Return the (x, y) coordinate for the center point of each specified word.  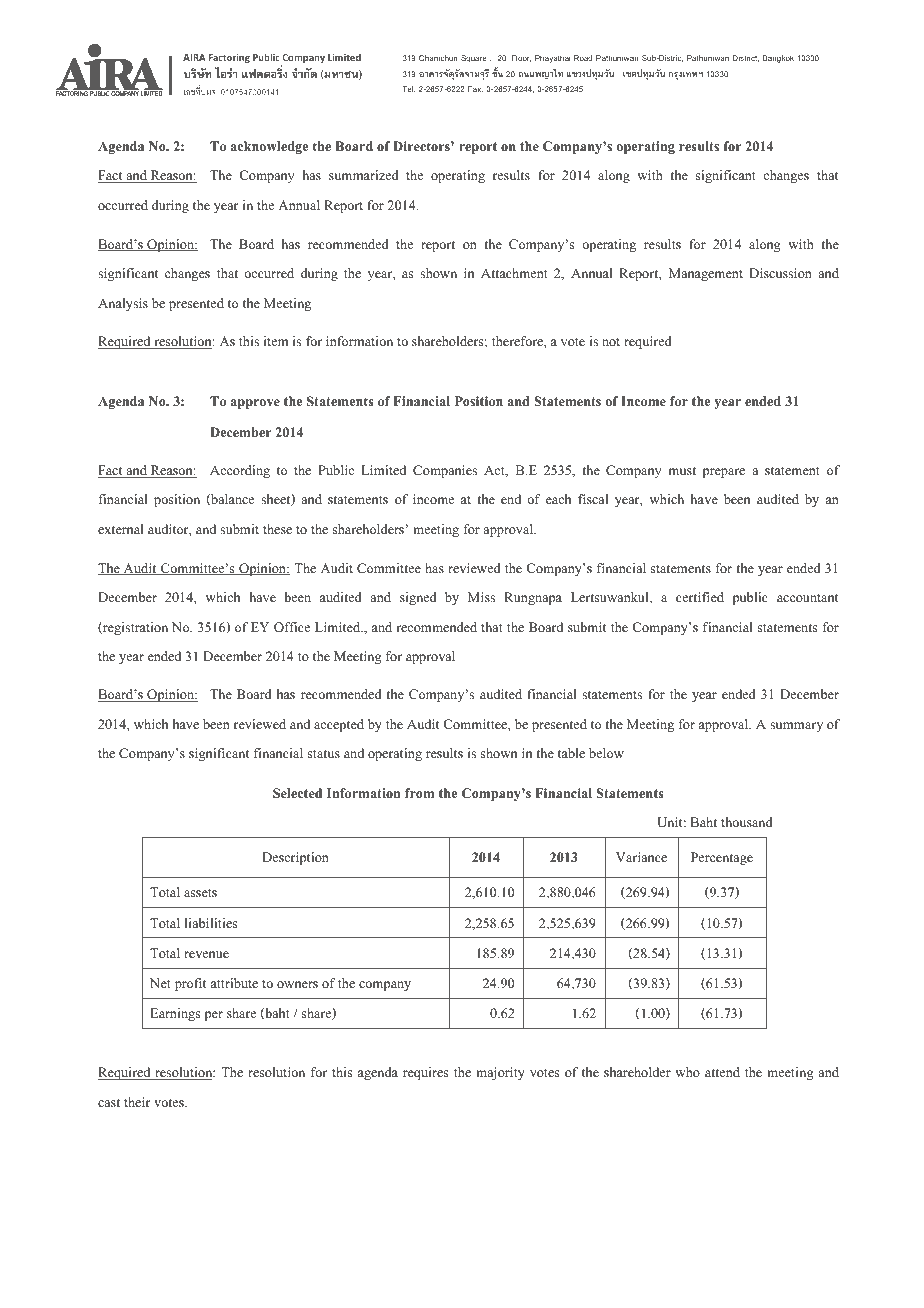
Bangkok (778, 59)
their (137, 1102)
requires (426, 1073)
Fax (475, 89)
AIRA (194, 57)
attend (722, 1072)
